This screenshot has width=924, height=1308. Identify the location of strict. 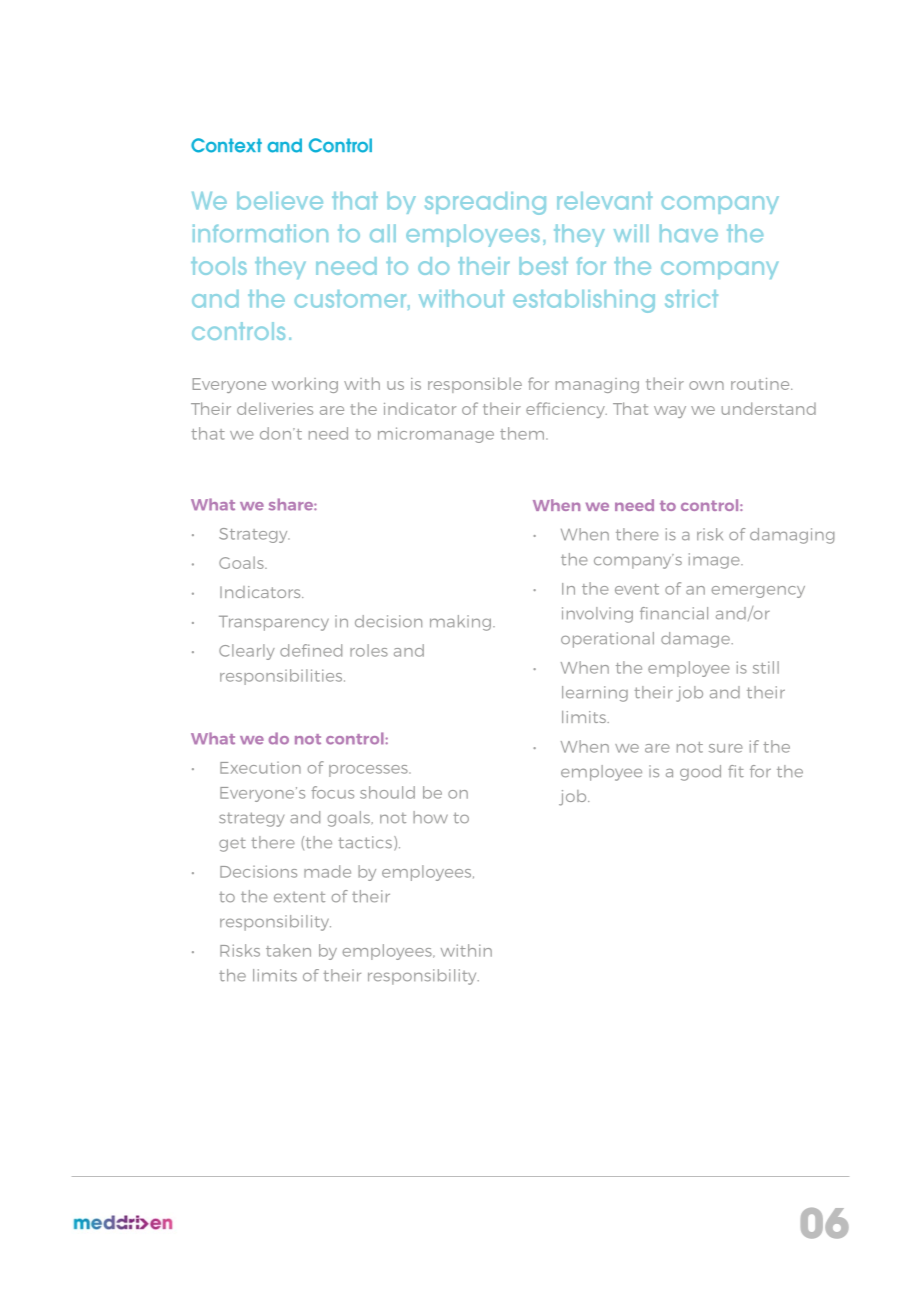
(691, 299).
